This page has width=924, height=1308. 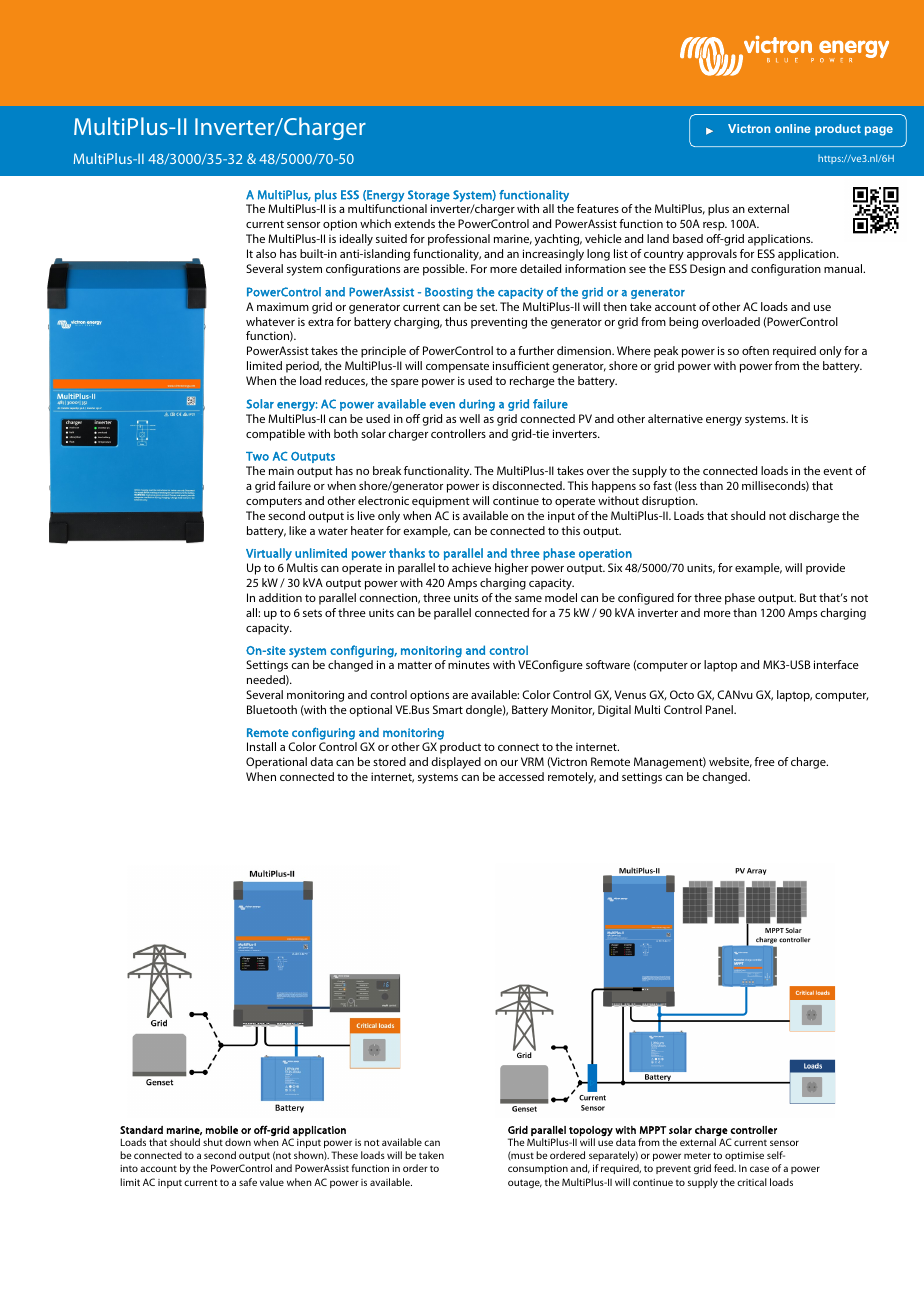 What do you see at coordinates (755, 350) in the page?
I see `often` at bounding box center [755, 350].
